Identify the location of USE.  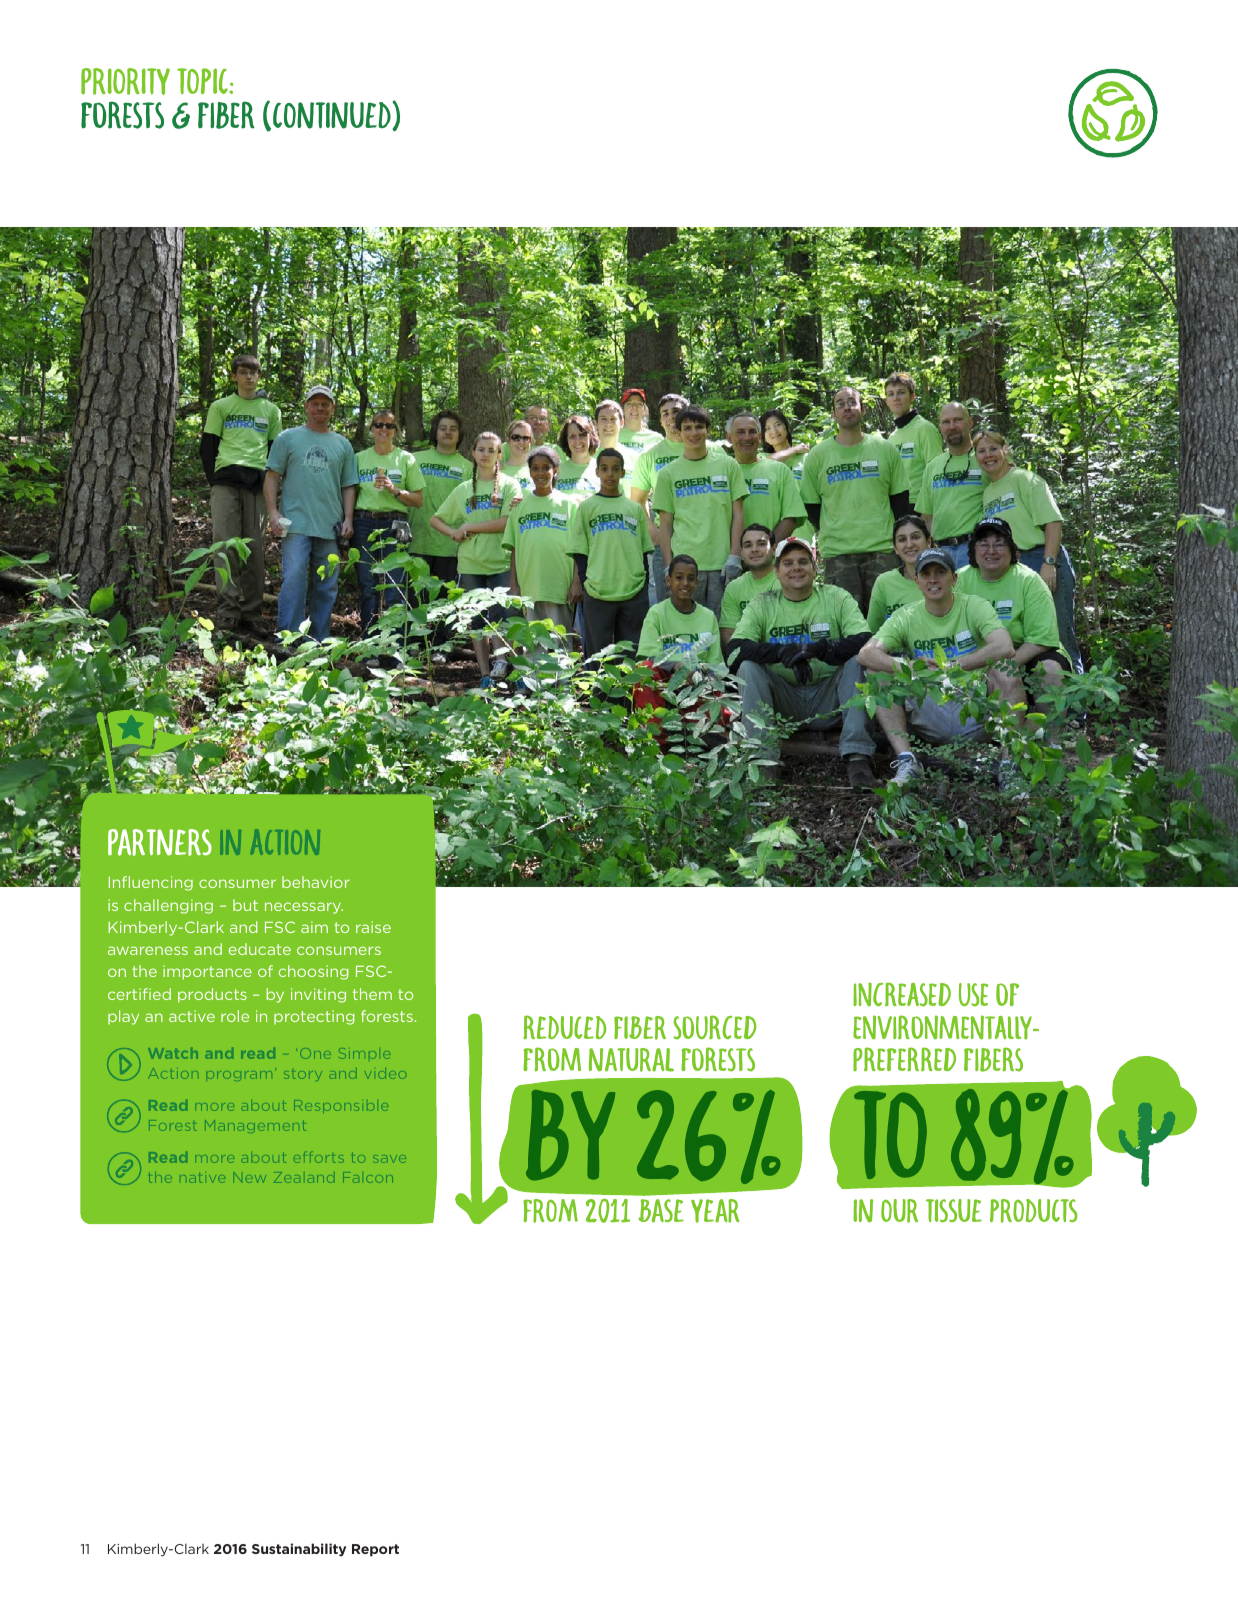
(973, 995).
